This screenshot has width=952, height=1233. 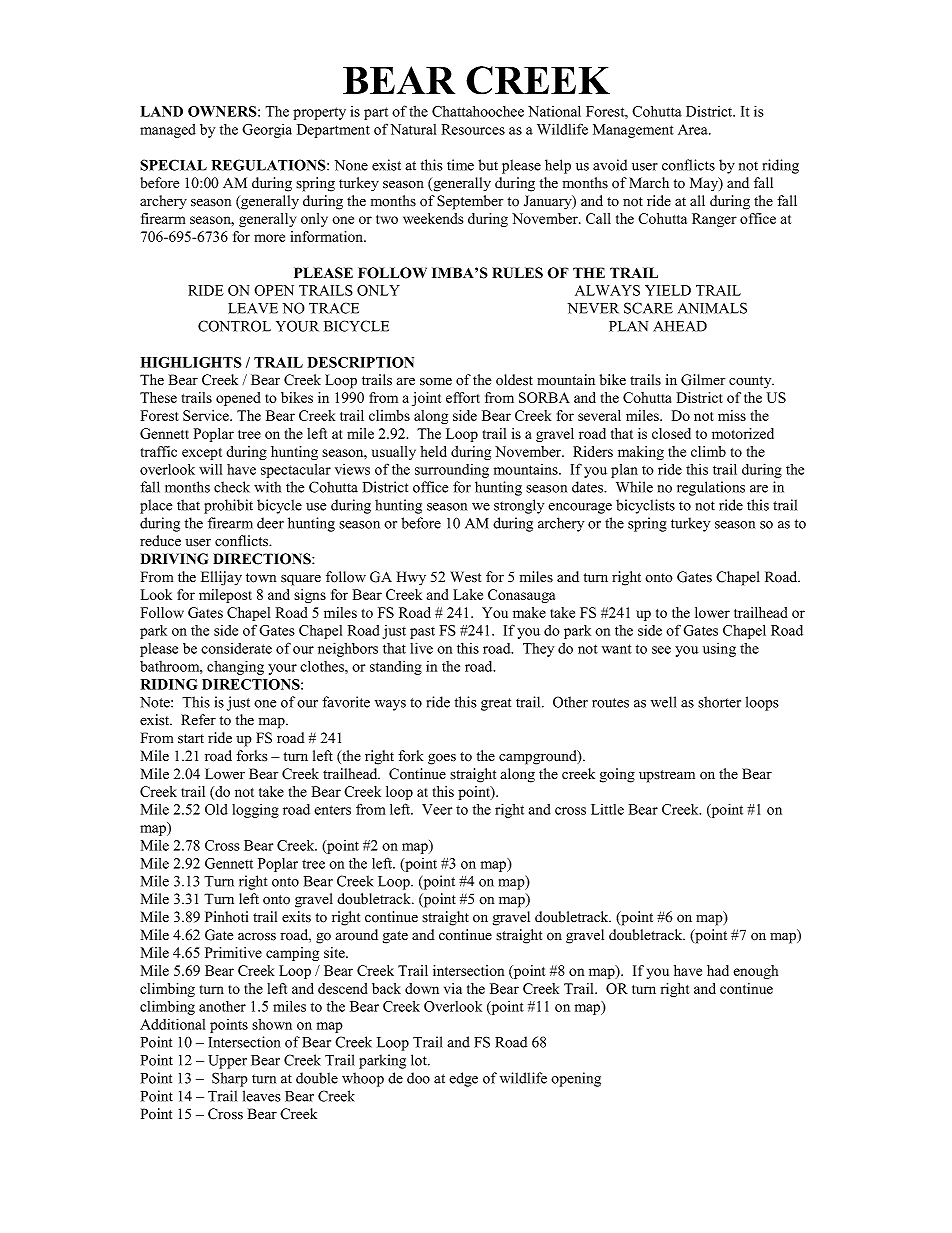 I want to click on Area, so click(x=694, y=129).
